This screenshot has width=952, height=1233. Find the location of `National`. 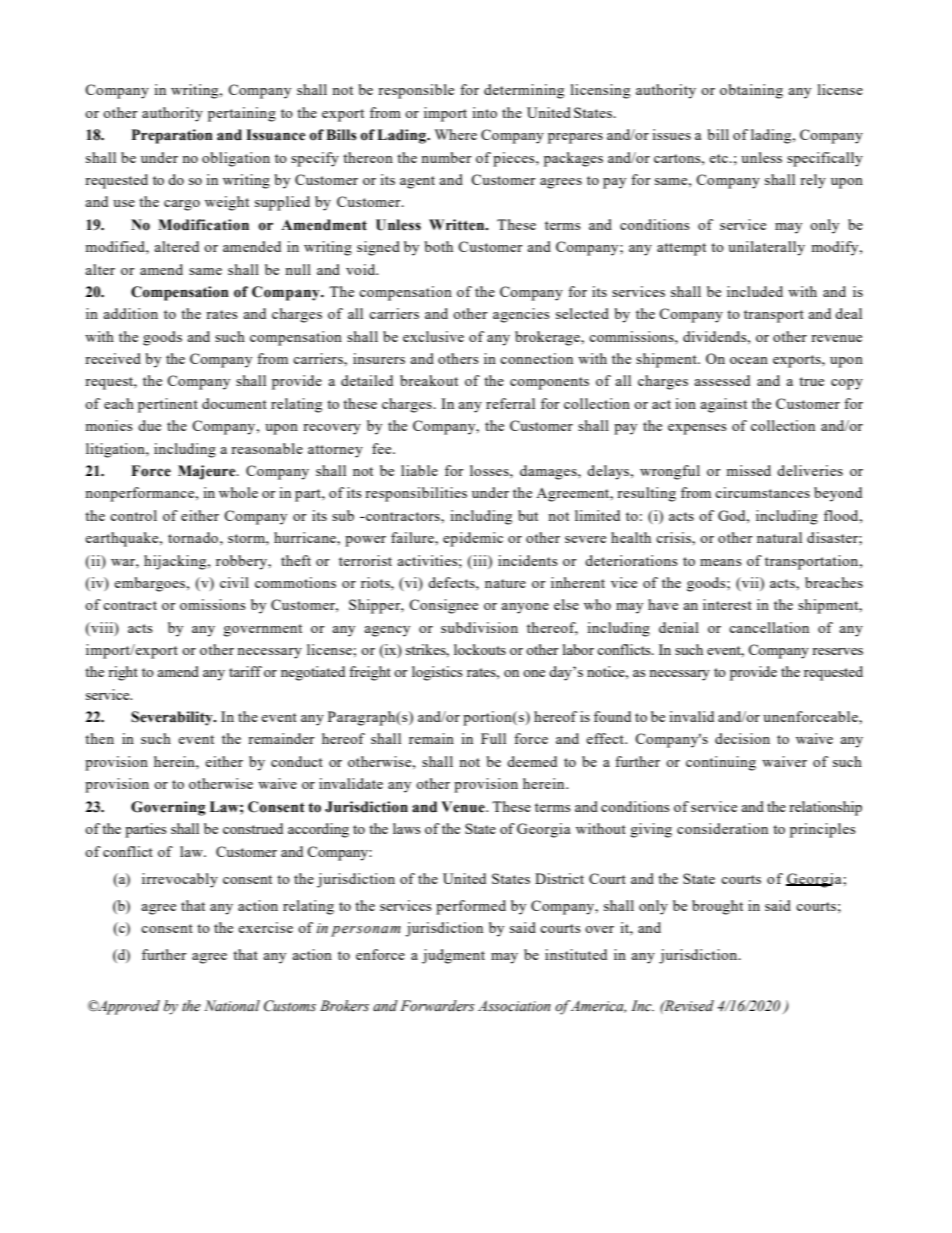

National is located at coordinates (232, 1006).
